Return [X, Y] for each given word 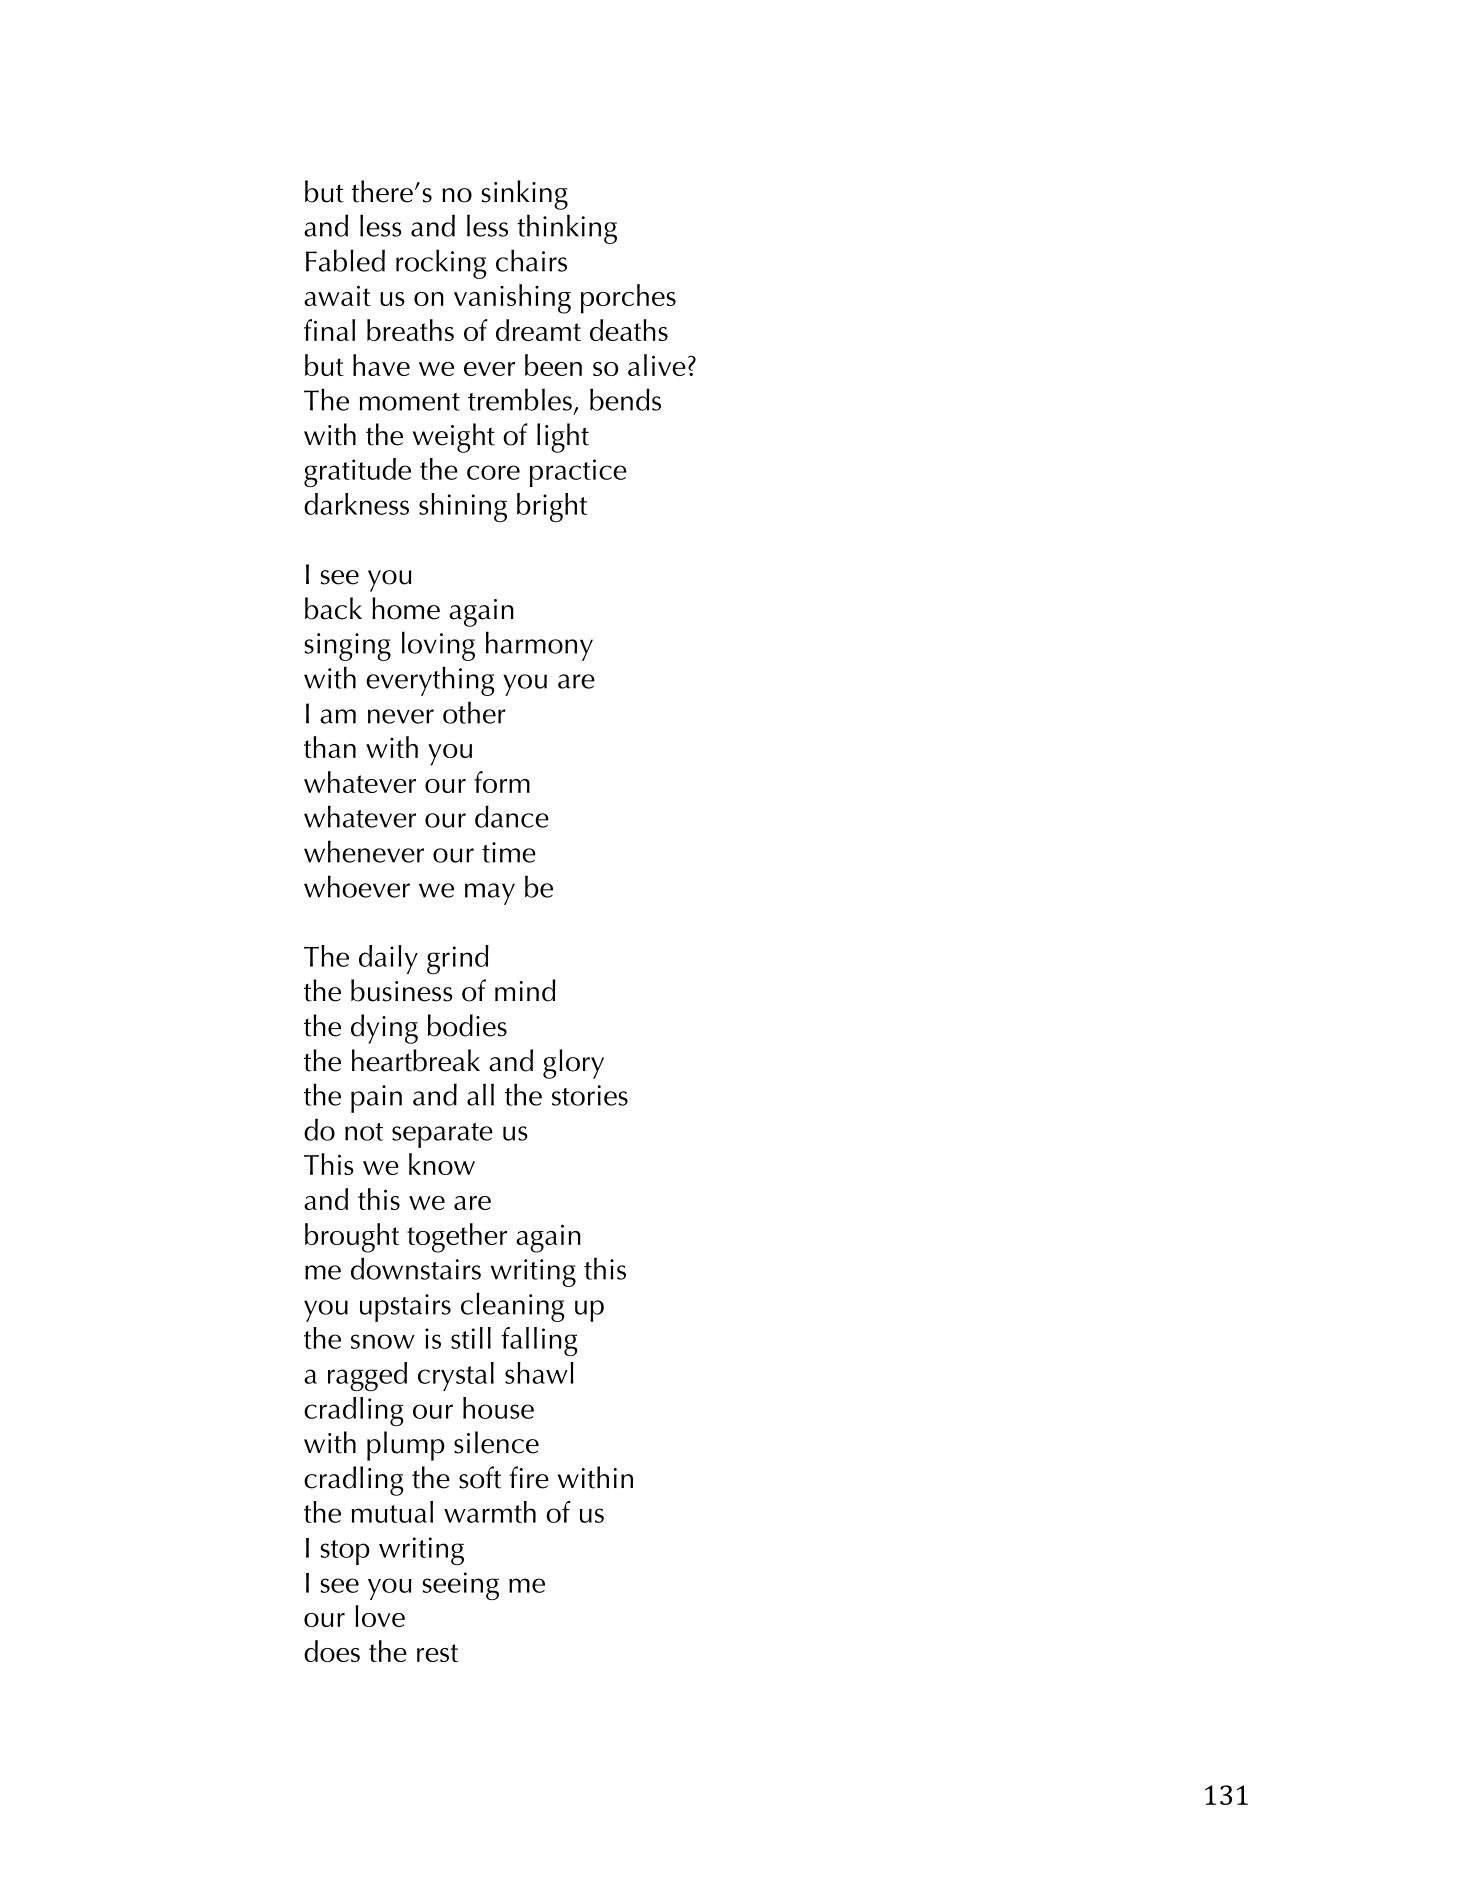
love [380, 1616]
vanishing [512, 299]
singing [348, 647]
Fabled [345, 260]
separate [442, 1135]
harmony [539, 646]
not [364, 1132]
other [474, 712]
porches [628, 299]
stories [590, 1095]
